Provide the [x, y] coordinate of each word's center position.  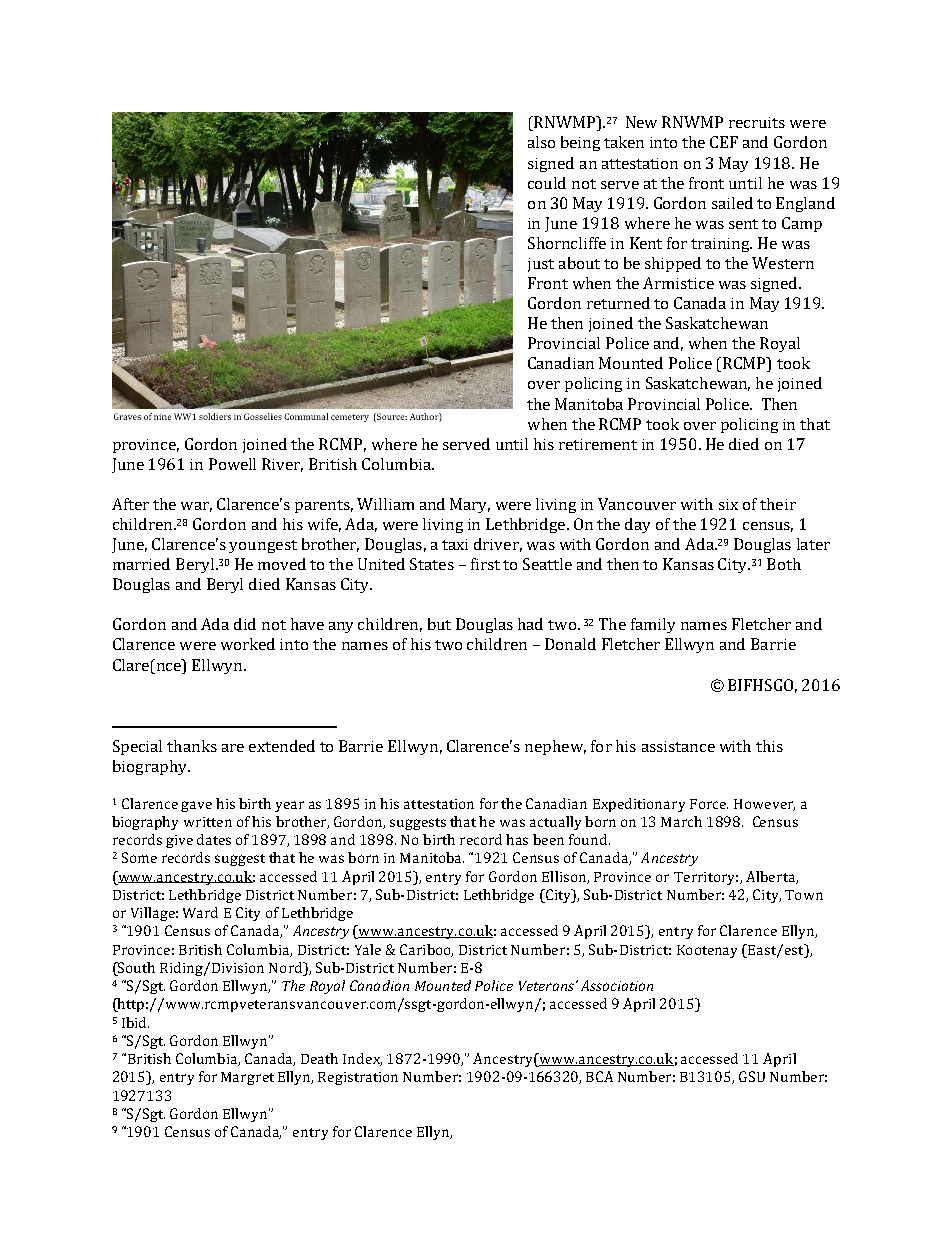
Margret [247, 1078]
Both [784, 564]
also [541, 142]
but [439, 624]
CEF [724, 142]
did [245, 624]
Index [362, 1059]
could [547, 183]
